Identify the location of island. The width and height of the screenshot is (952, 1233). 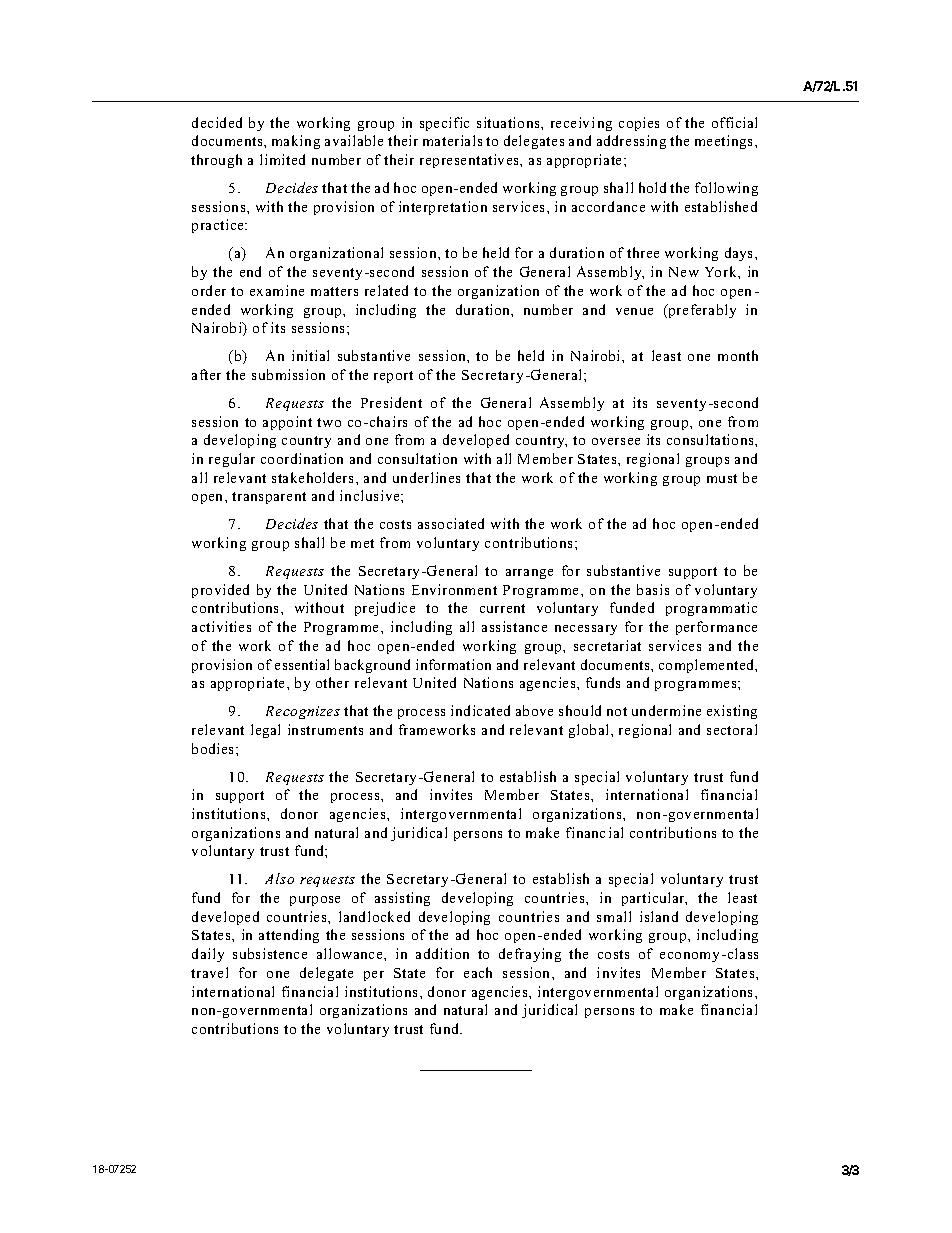
(659, 916).
